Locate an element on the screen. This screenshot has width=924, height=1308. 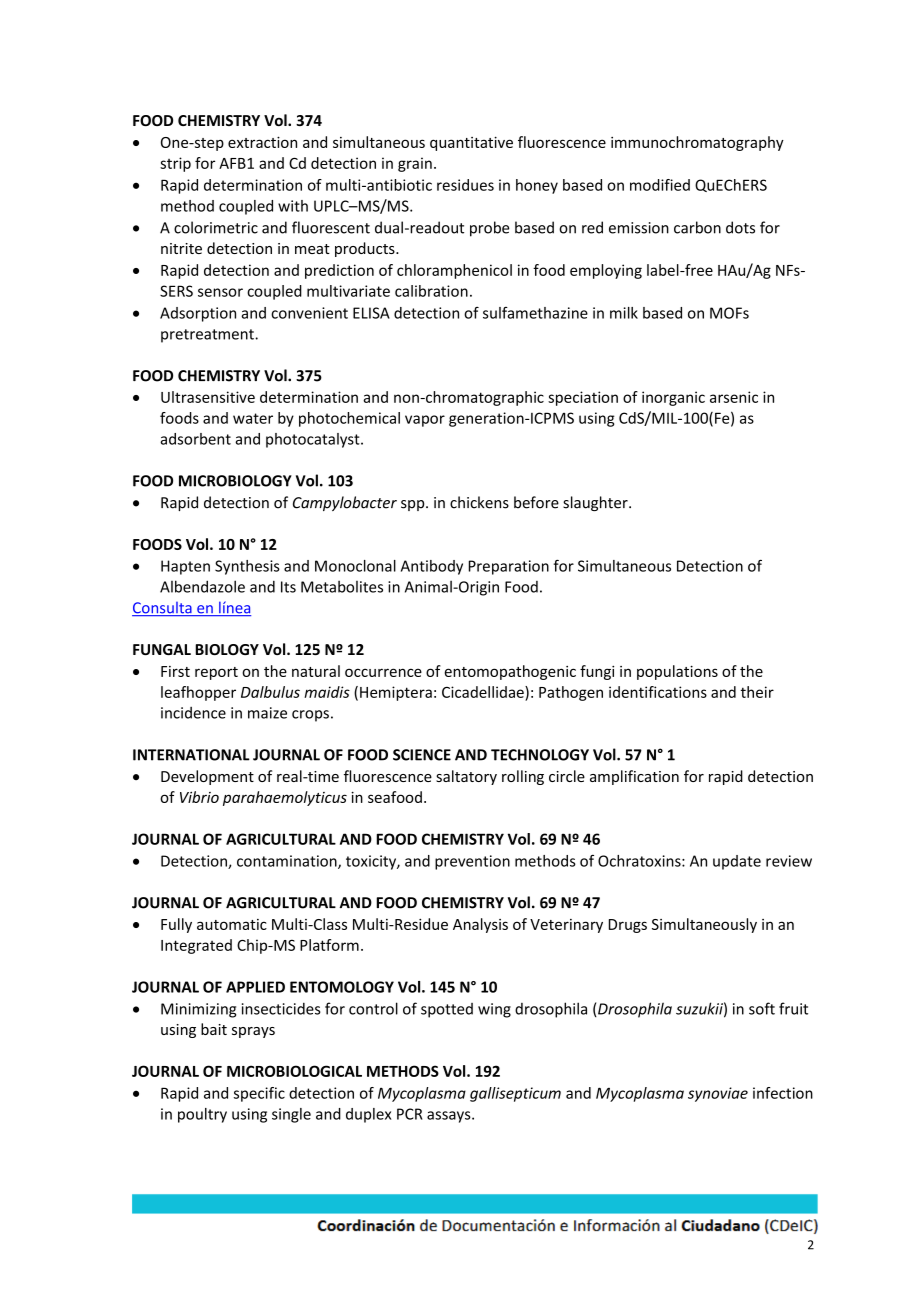
extraction is located at coordinates (262, 142).
